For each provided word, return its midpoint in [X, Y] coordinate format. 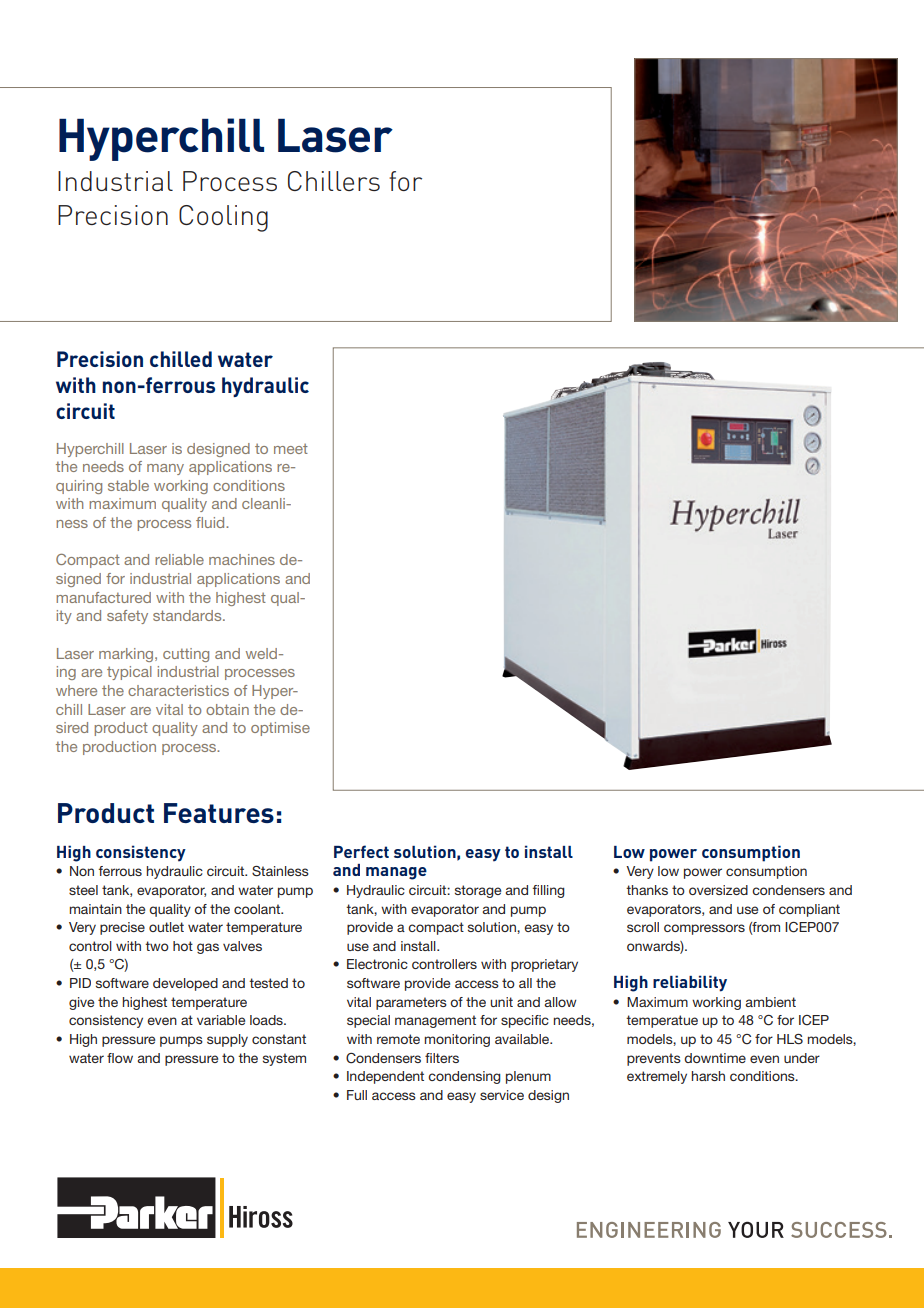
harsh [708, 1076]
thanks [647, 890]
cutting [186, 655]
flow [120, 1058]
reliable [179, 559]
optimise [280, 729]
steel [83, 890]
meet [291, 449]
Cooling [223, 218]
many [165, 469]
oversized [718, 890]
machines [242, 559]
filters [442, 1058]
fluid [211, 522]
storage [478, 891]
